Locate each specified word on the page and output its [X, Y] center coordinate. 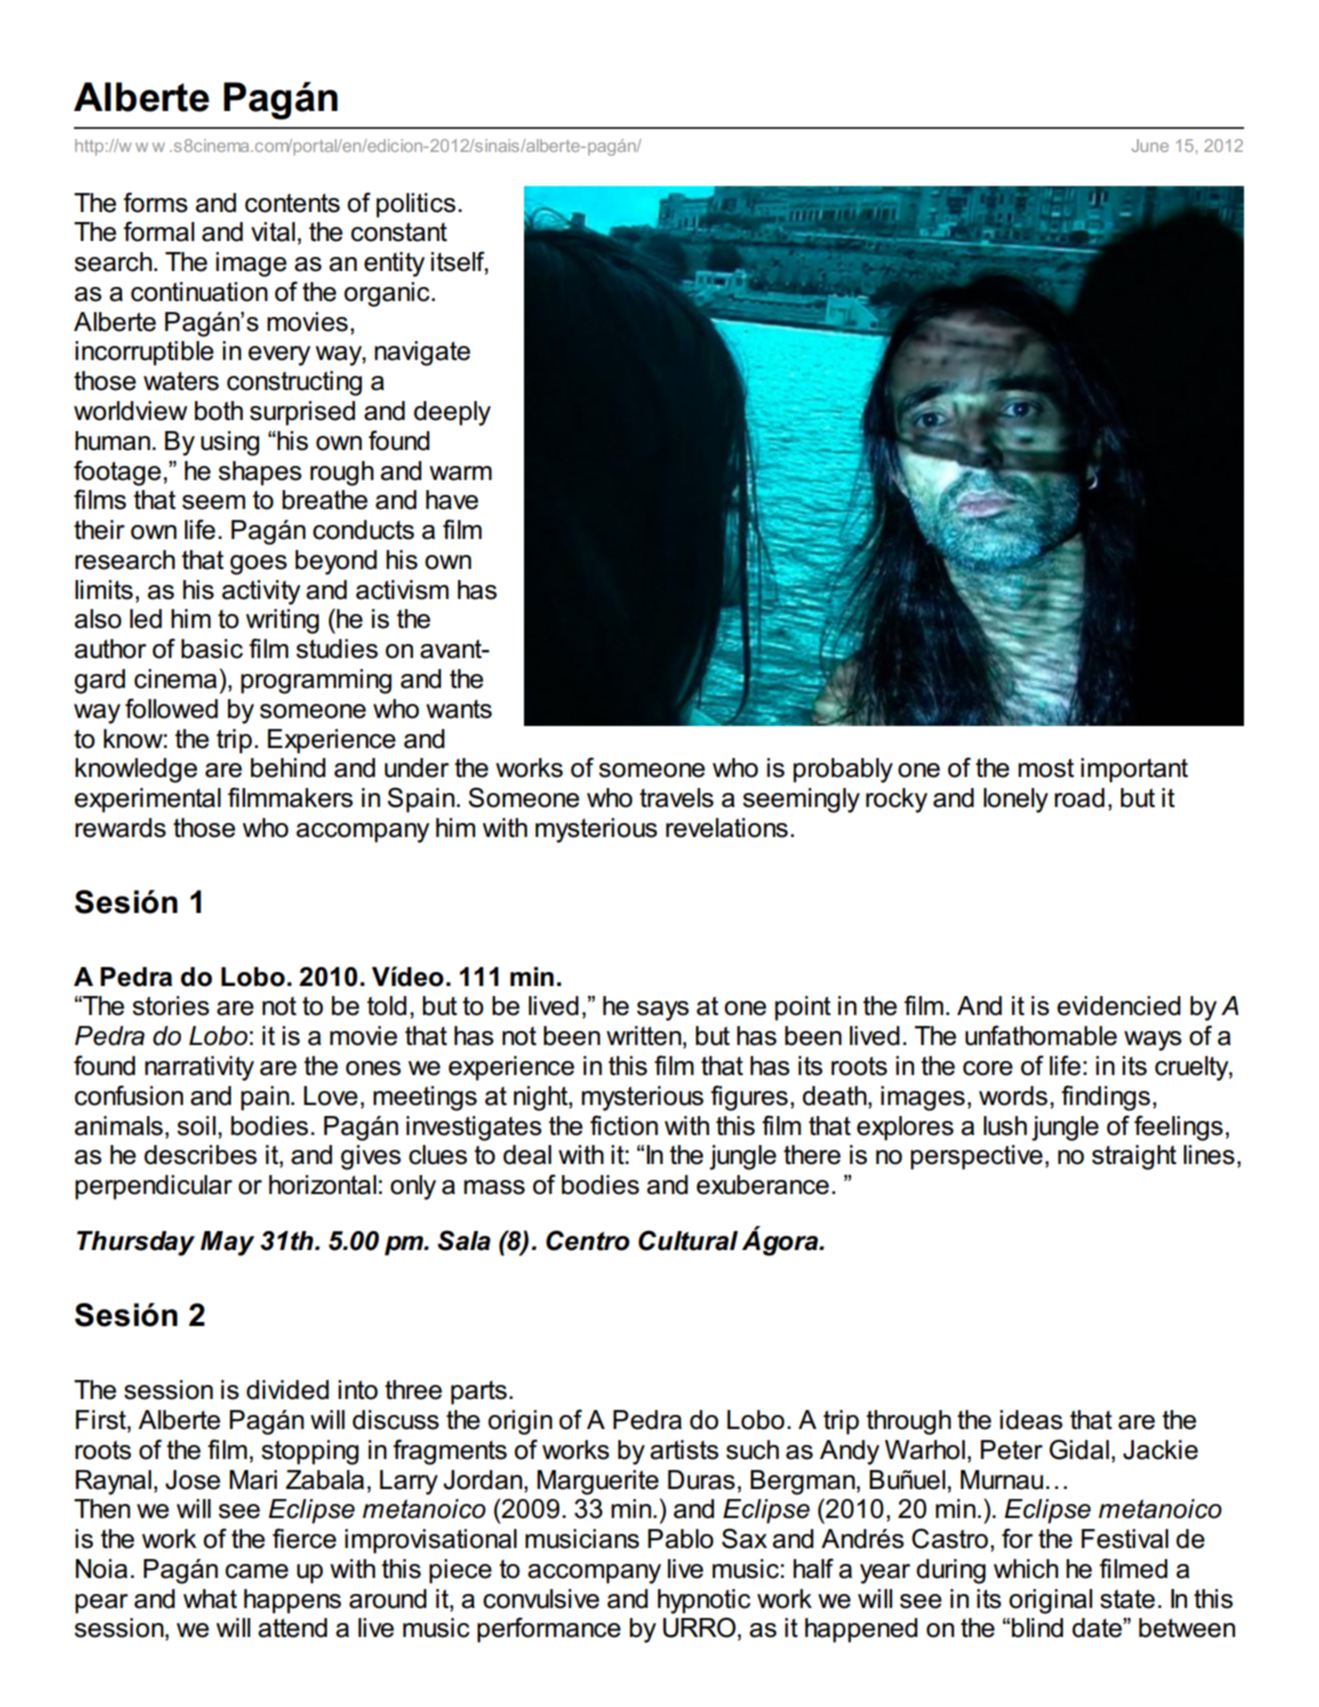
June [1150, 145]
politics [416, 205]
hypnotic [704, 1601]
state [1127, 1599]
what [210, 1599]
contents [292, 203]
